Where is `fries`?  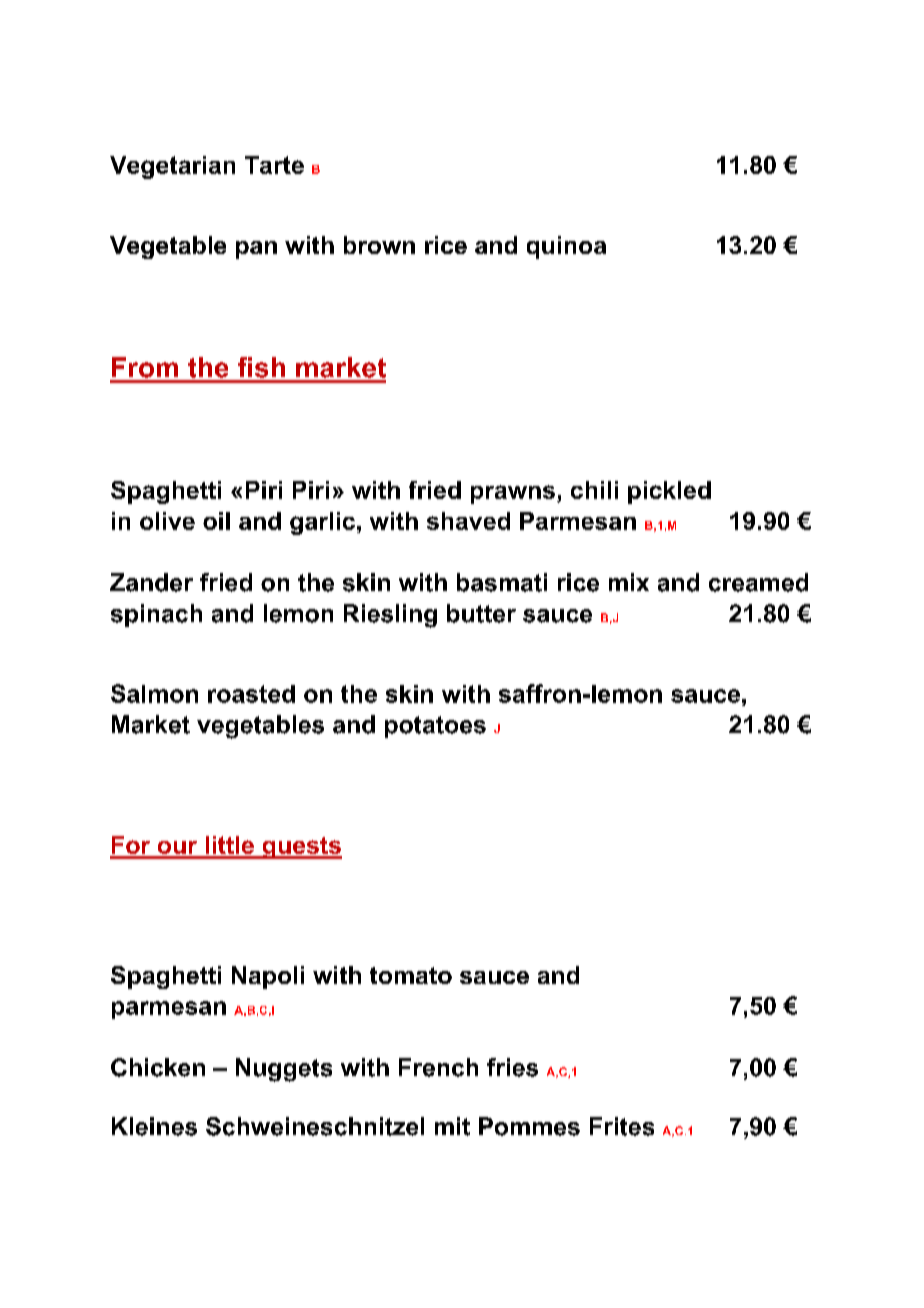
fries is located at coordinates (512, 1067).
